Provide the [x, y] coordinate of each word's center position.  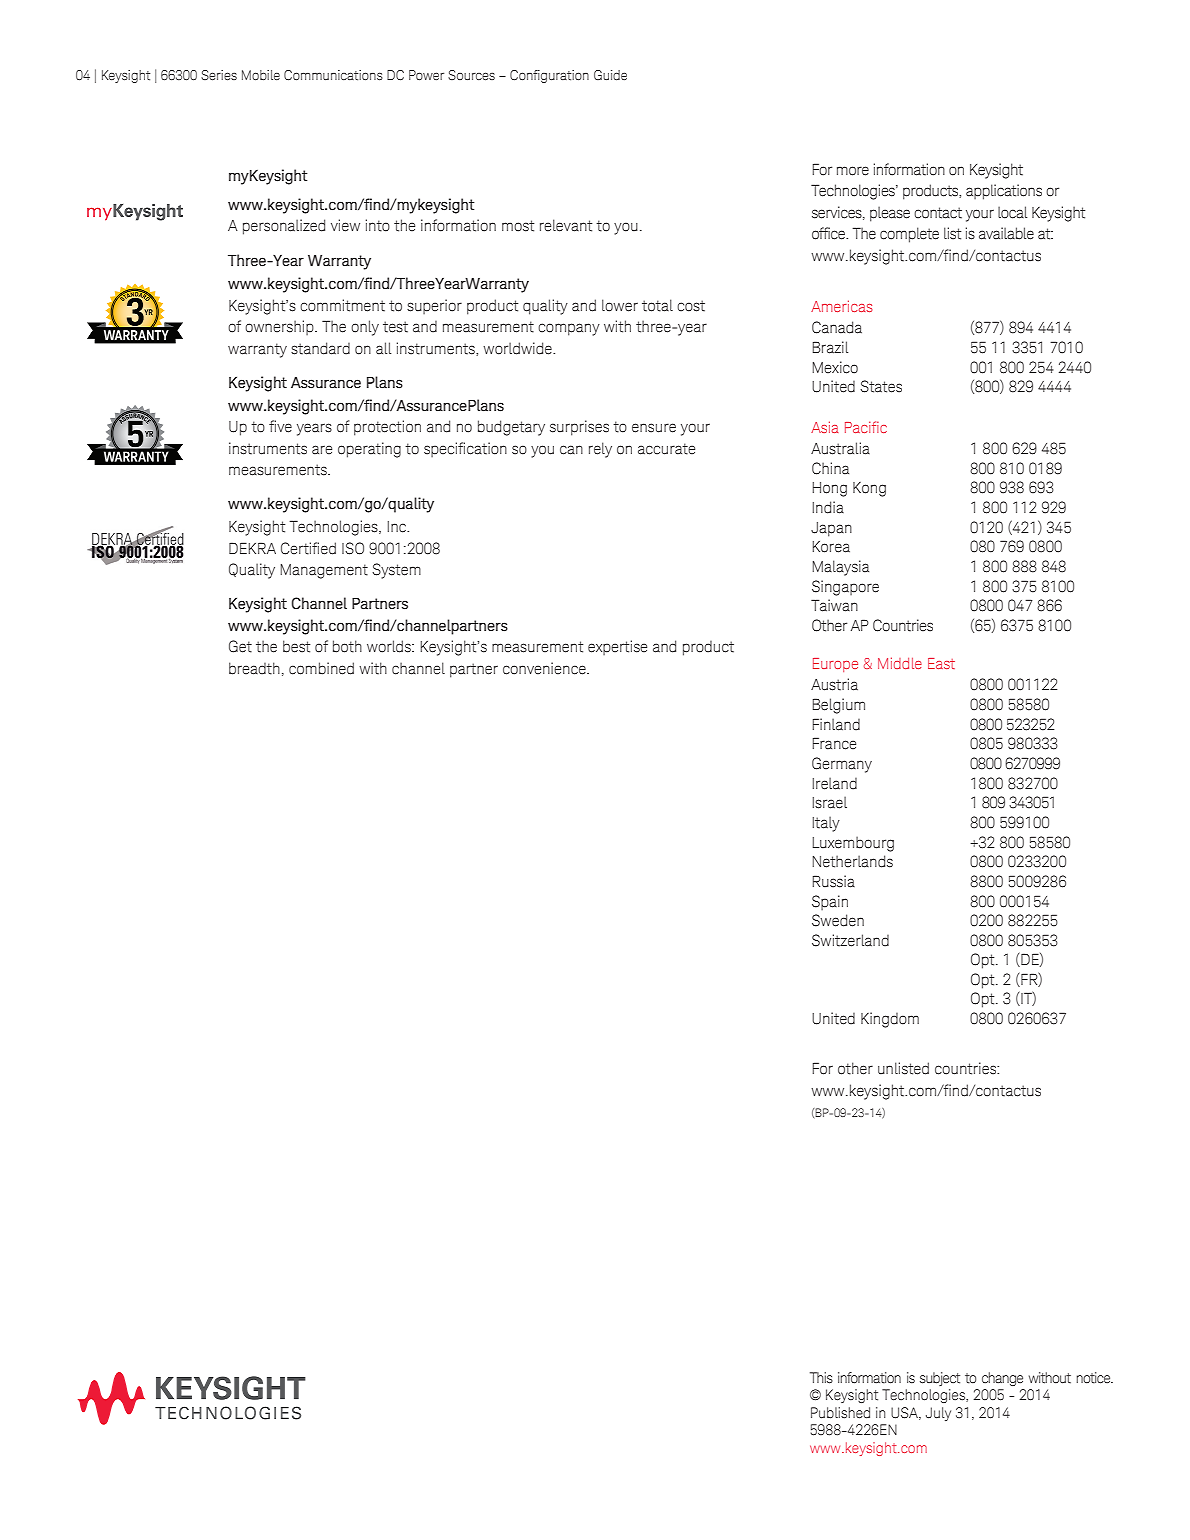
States [881, 386]
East [941, 663]
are [322, 450]
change [1002, 1379]
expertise [617, 647]
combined [321, 668]
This [821, 1378]
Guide [610, 75]
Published [840, 1413]
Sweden [838, 920]
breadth [254, 668]
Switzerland [850, 940]
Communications [333, 75]
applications [1004, 192]
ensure [654, 428]
